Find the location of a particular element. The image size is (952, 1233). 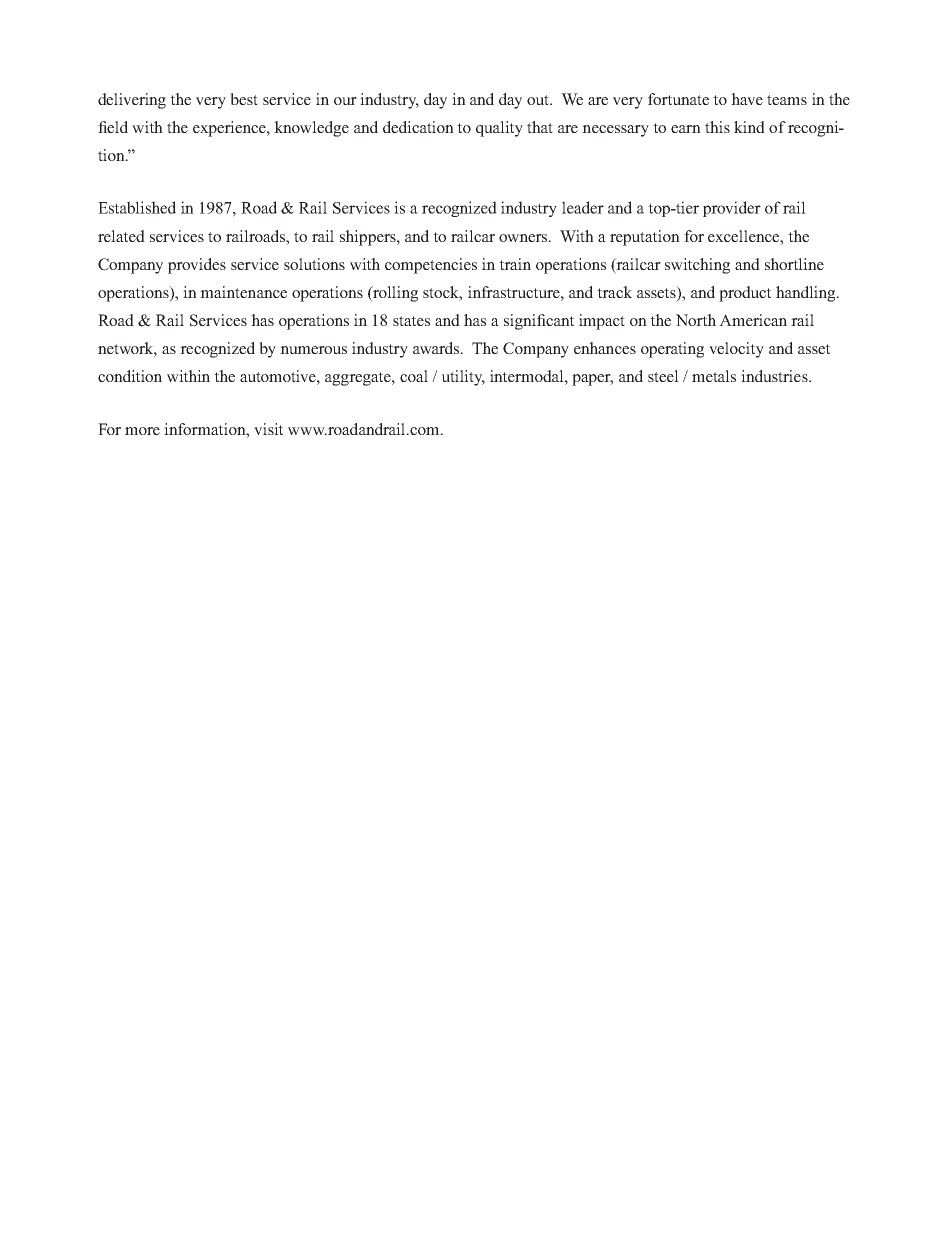

provider is located at coordinates (732, 209).
